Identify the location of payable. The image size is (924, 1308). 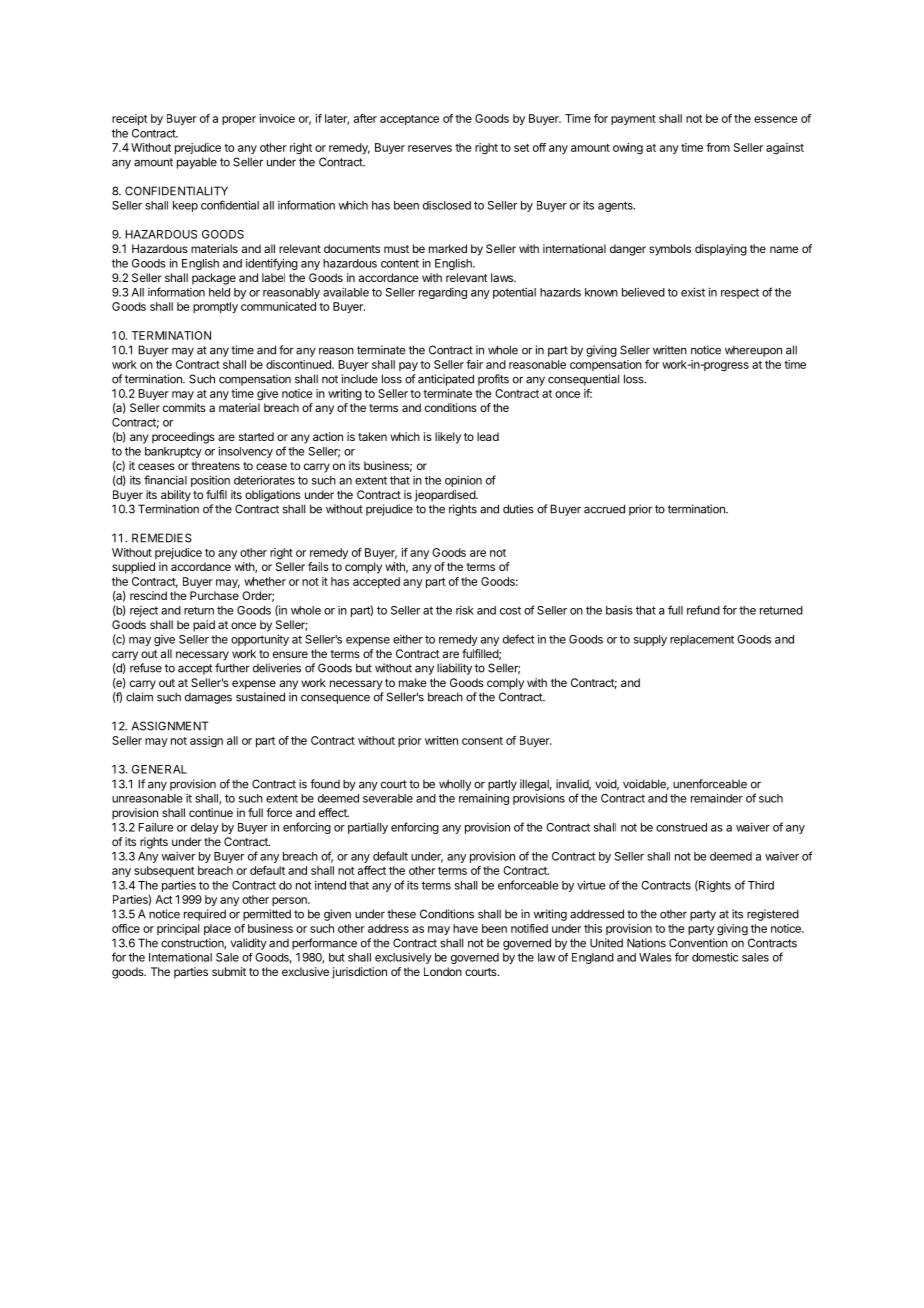
(197, 163).
